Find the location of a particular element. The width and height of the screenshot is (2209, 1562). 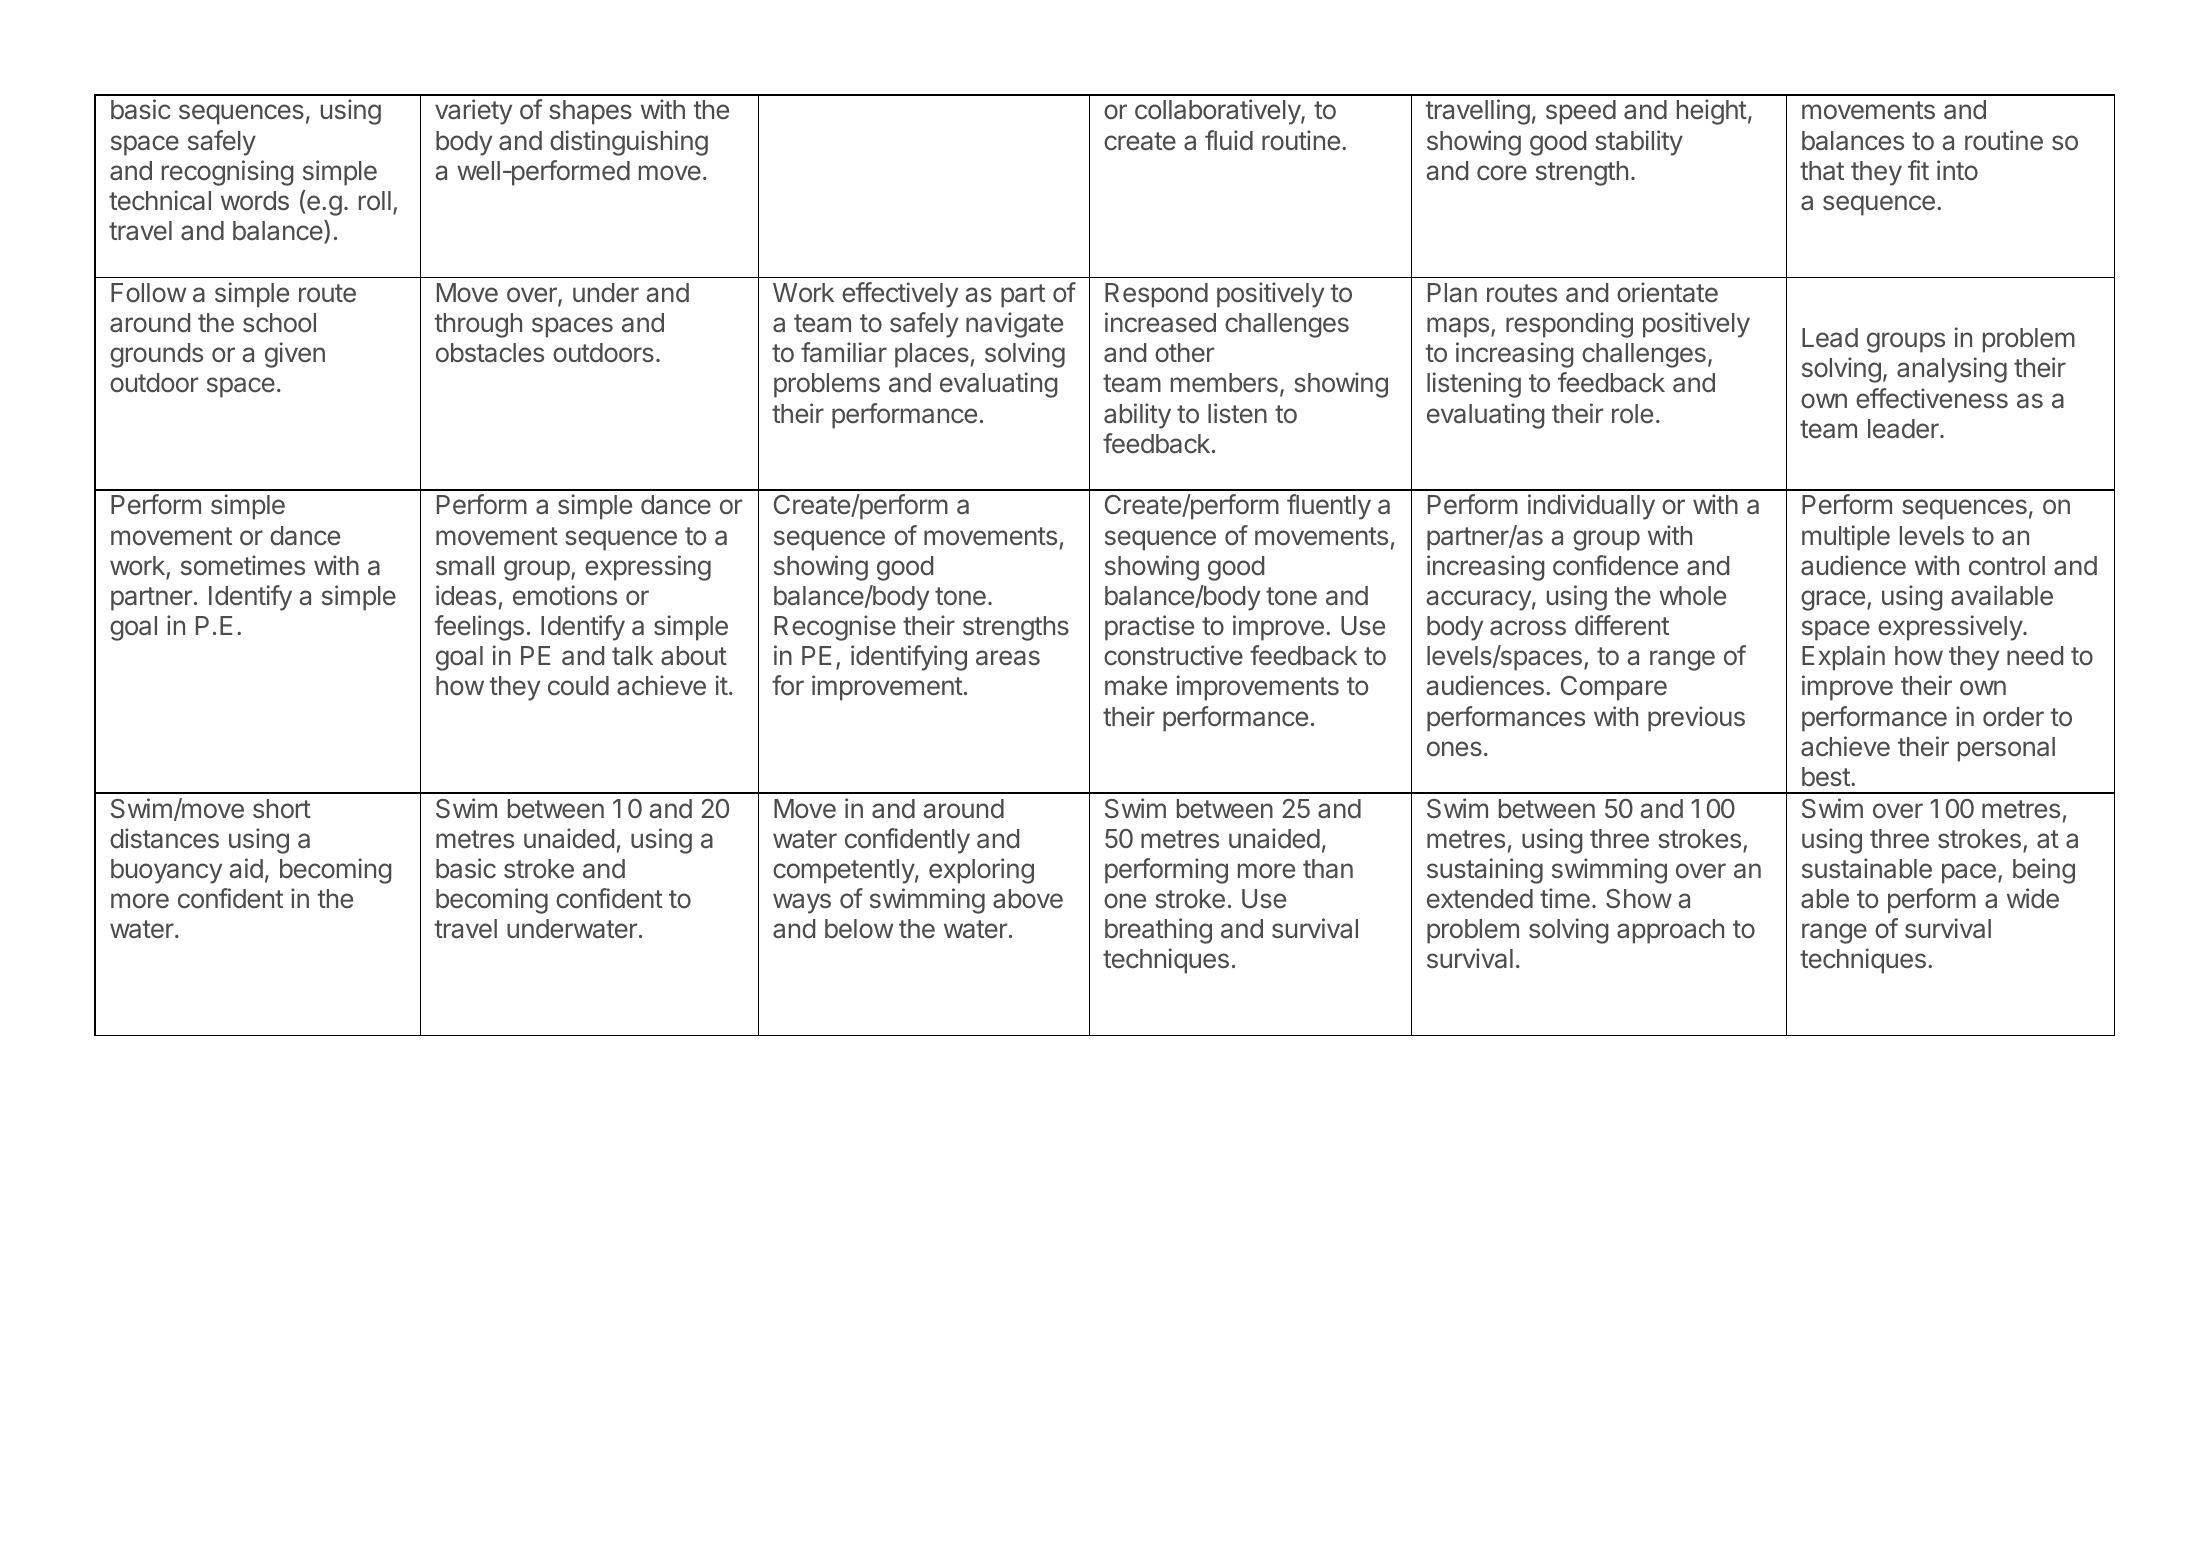

variety is located at coordinates (473, 112).
